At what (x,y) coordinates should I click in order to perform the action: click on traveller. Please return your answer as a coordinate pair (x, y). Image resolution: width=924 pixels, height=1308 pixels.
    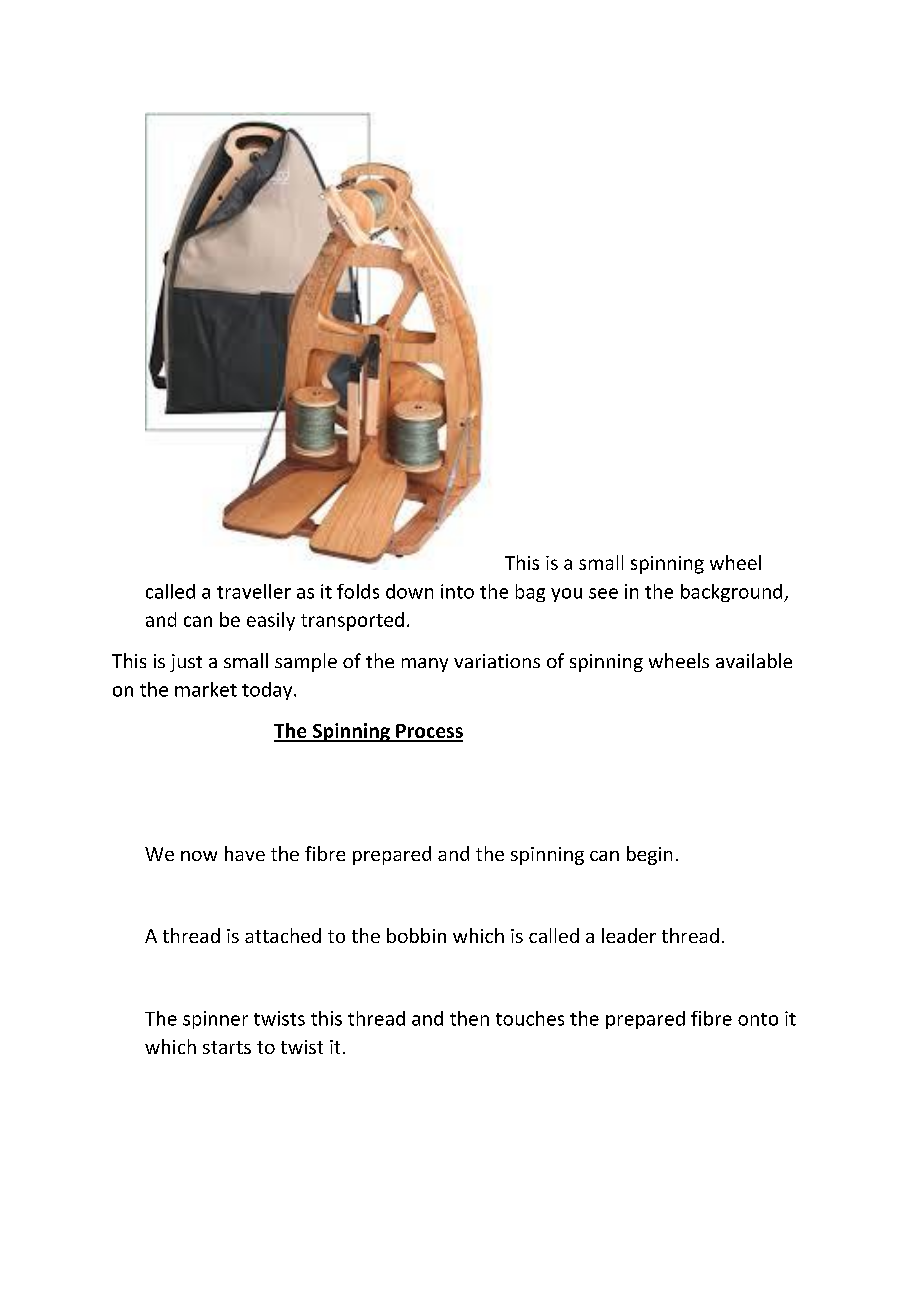
    Looking at the image, I should click on (254, 591).
